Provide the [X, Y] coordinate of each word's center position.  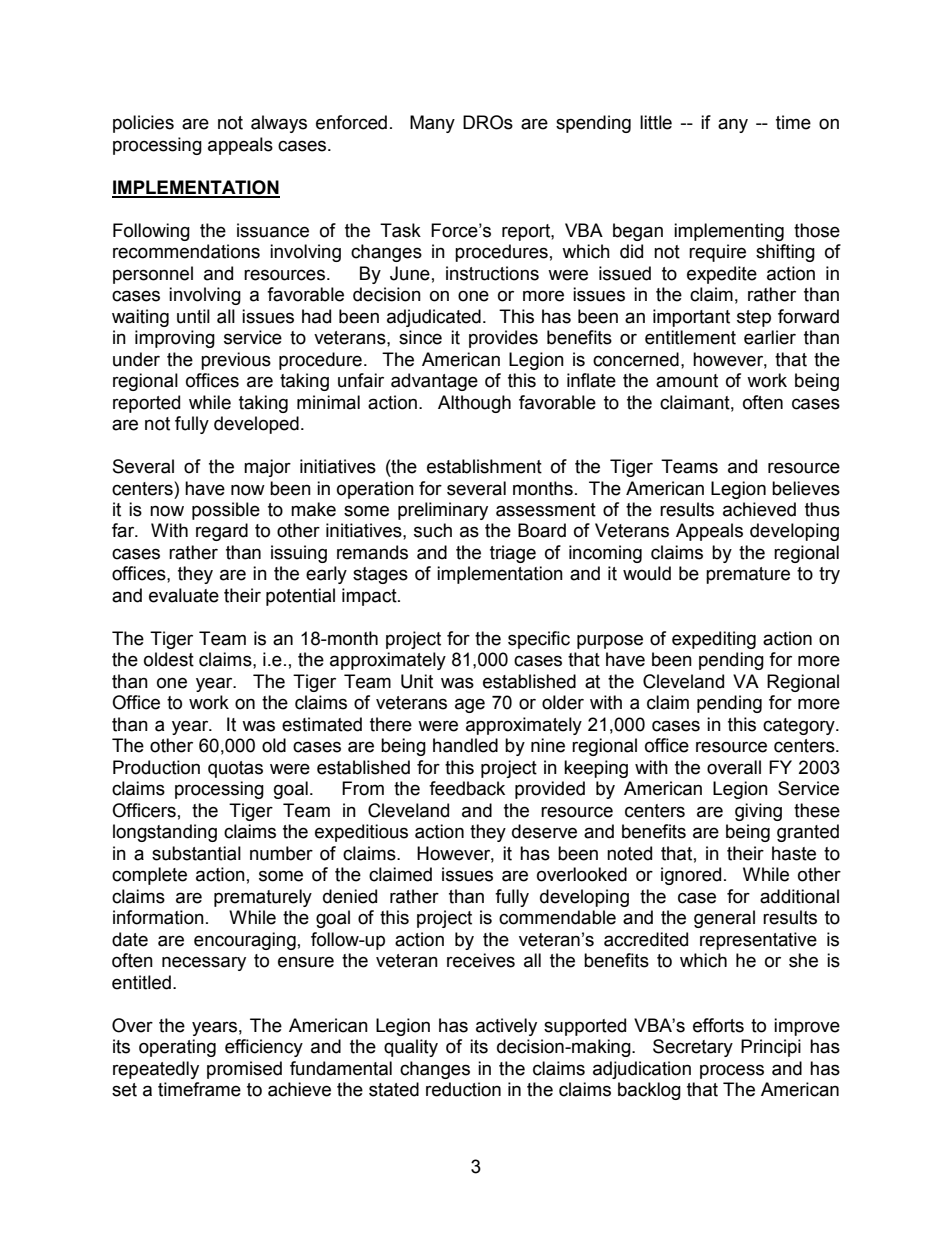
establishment [484, 466]
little [656, 122]
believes [806, 488]
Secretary [693, 1048]
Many [432, 124]
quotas [235, 769]
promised [244, 1070]
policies [143, 124]
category [800, 726]
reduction [463, 1089]
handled [465, 745]
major [267, 468]
